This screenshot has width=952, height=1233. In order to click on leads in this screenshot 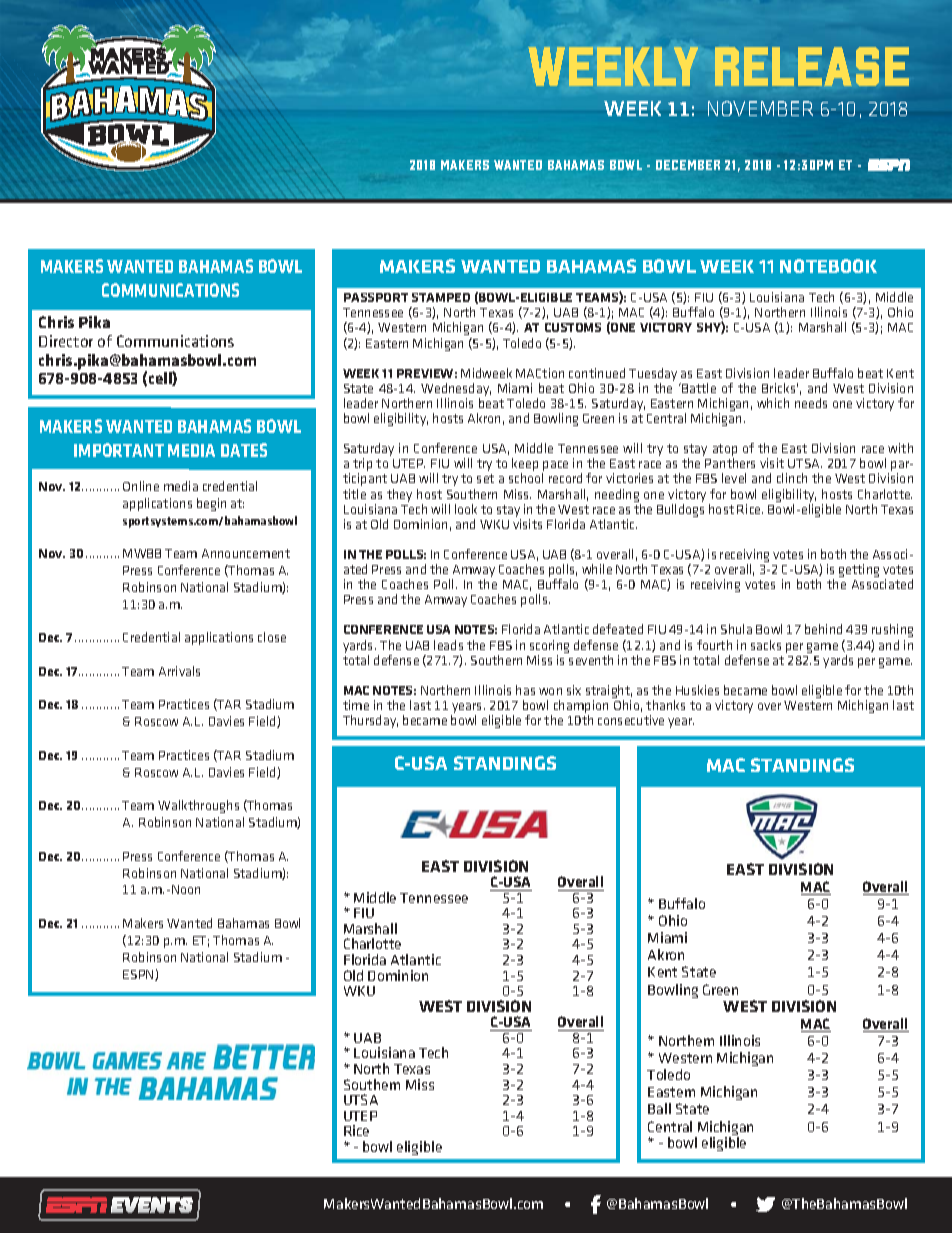, I will do `click(448, 645)`.
